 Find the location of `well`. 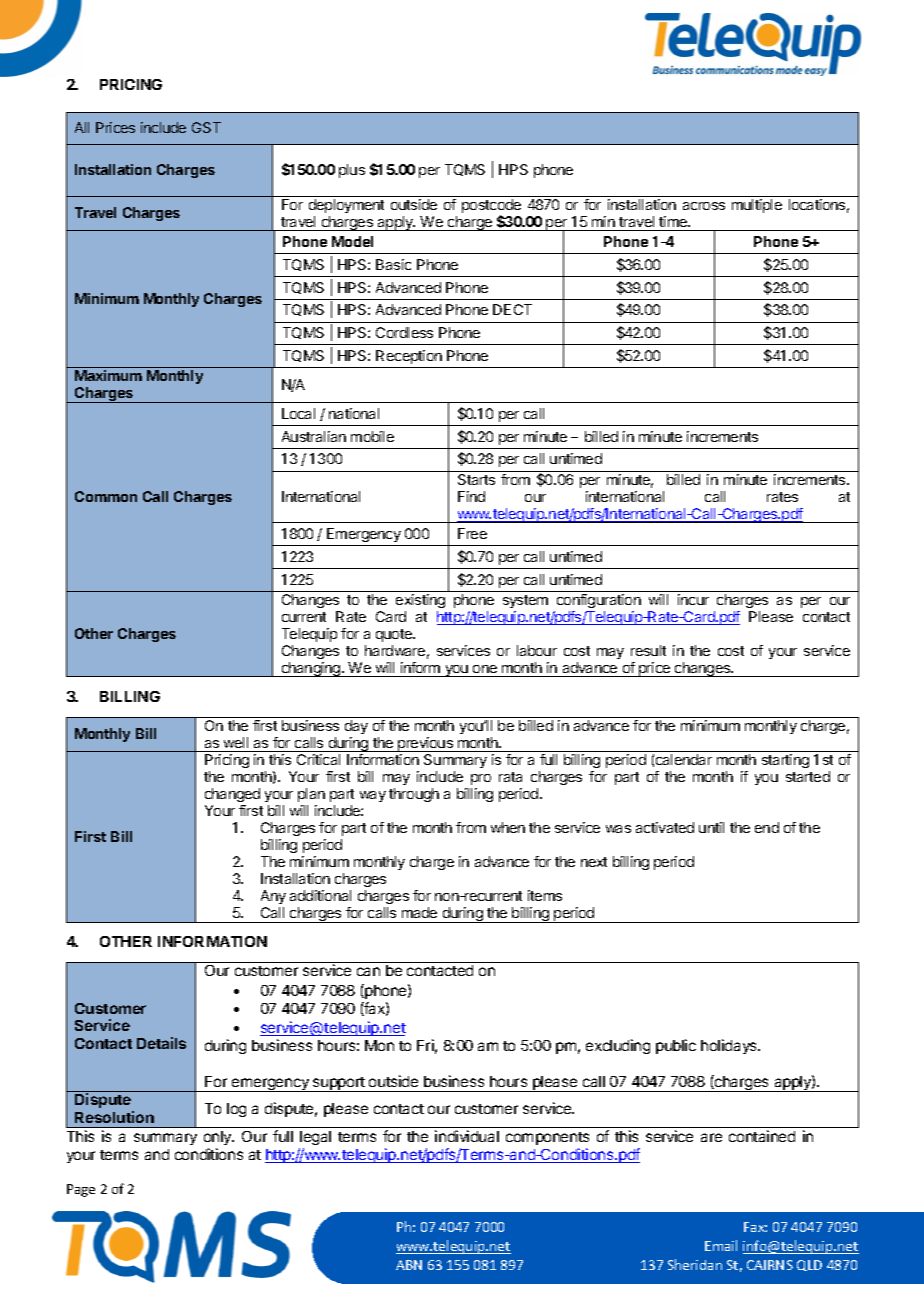

well is located at coordinates (236, 742).
